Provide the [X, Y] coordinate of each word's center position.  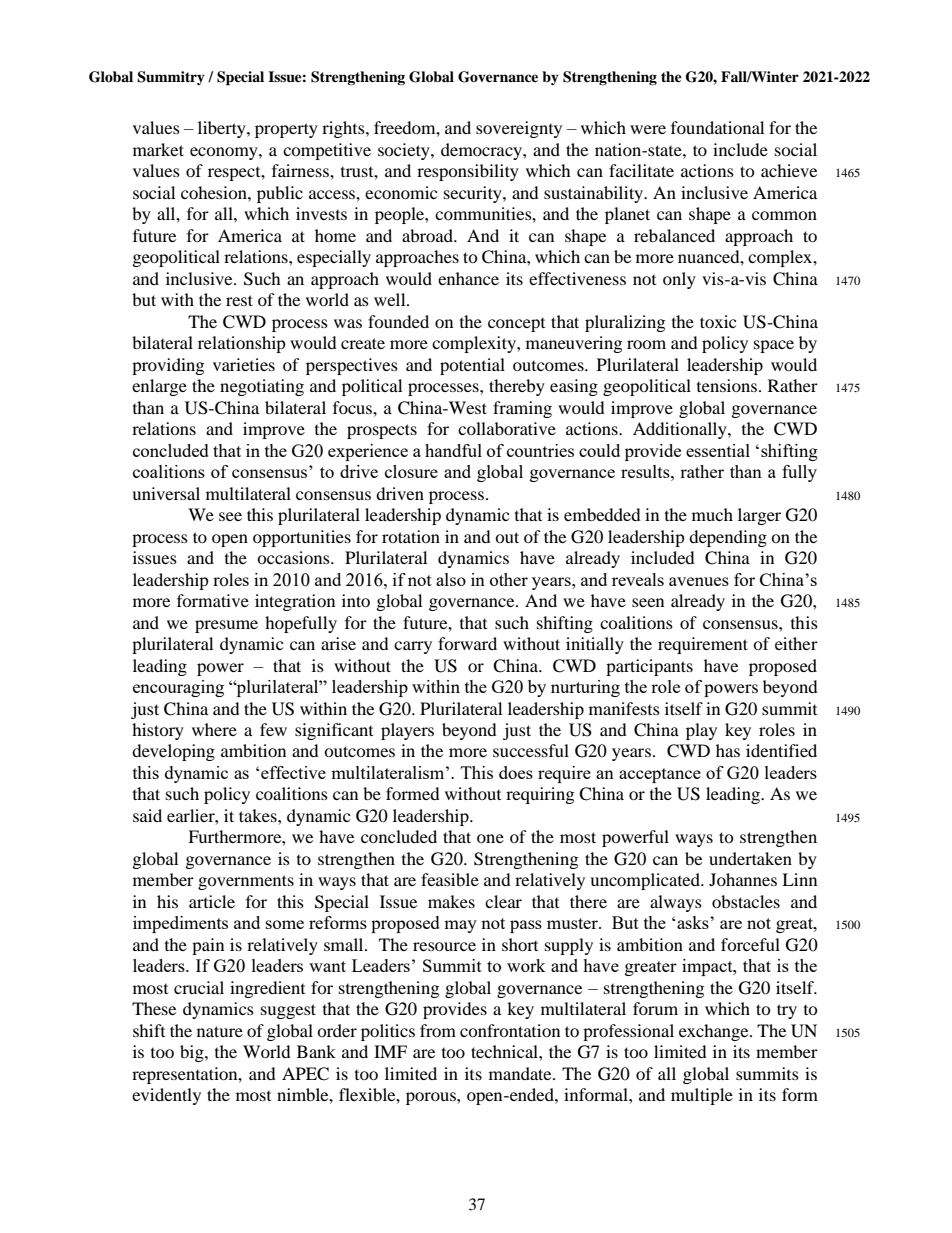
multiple [702, 1096]
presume [226, 626]
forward [467, 643]
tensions [727, 385]
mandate [521, 1073]
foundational [717, 127]
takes [259, 815]
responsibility [468, 172]
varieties [244, 364]
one [490, 838]
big [193, 1053]
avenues [699, 581]
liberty [223, 129]
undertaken [750, 858]
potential [472, 366]
